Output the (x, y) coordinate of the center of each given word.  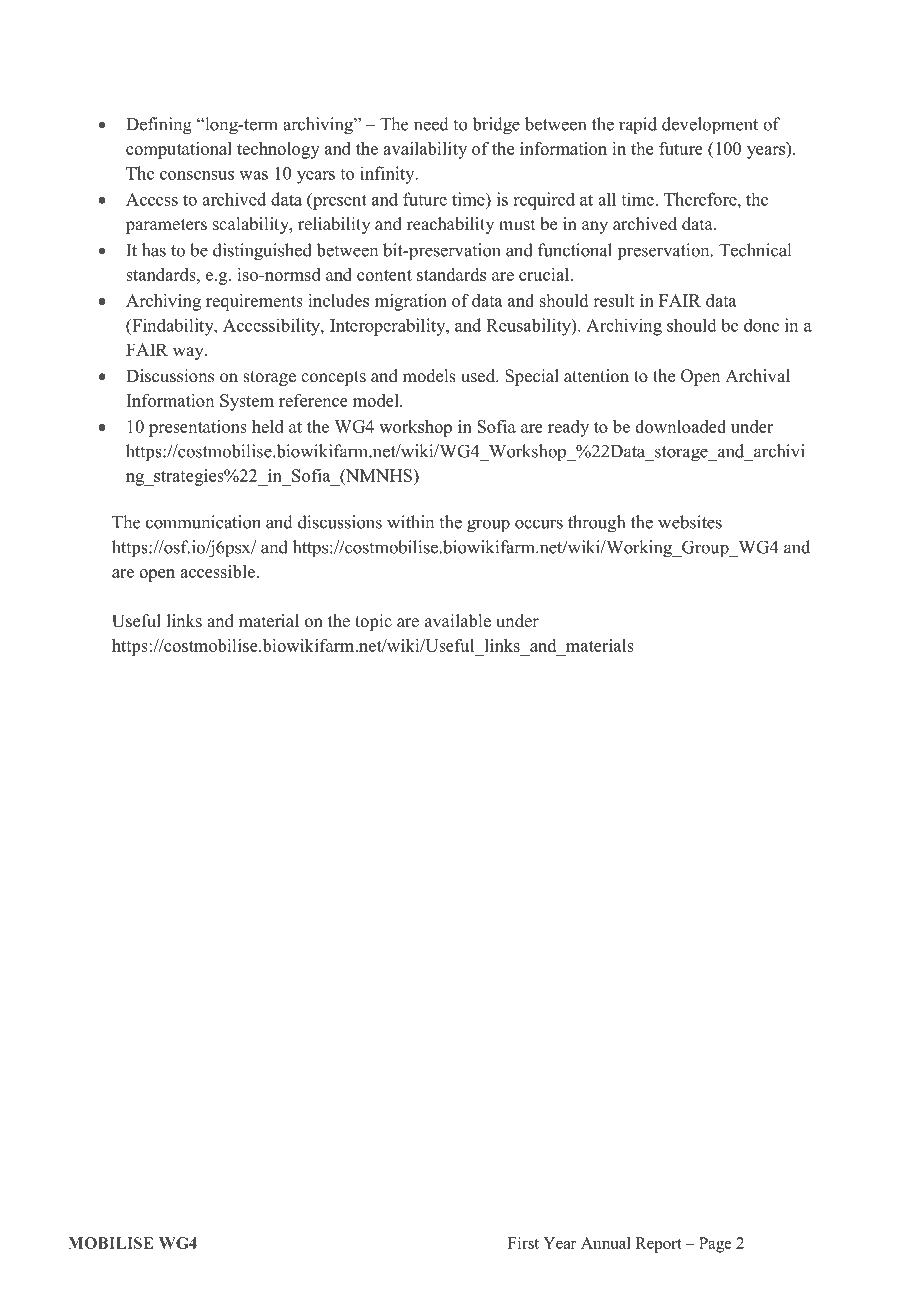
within (410, 522)
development (710, 126)
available (458, 621)
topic (373, 622)
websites (690, 522)
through (596, 524)
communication (203, 522)
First (523, 1243)
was (253, 175)
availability (425, 150)
